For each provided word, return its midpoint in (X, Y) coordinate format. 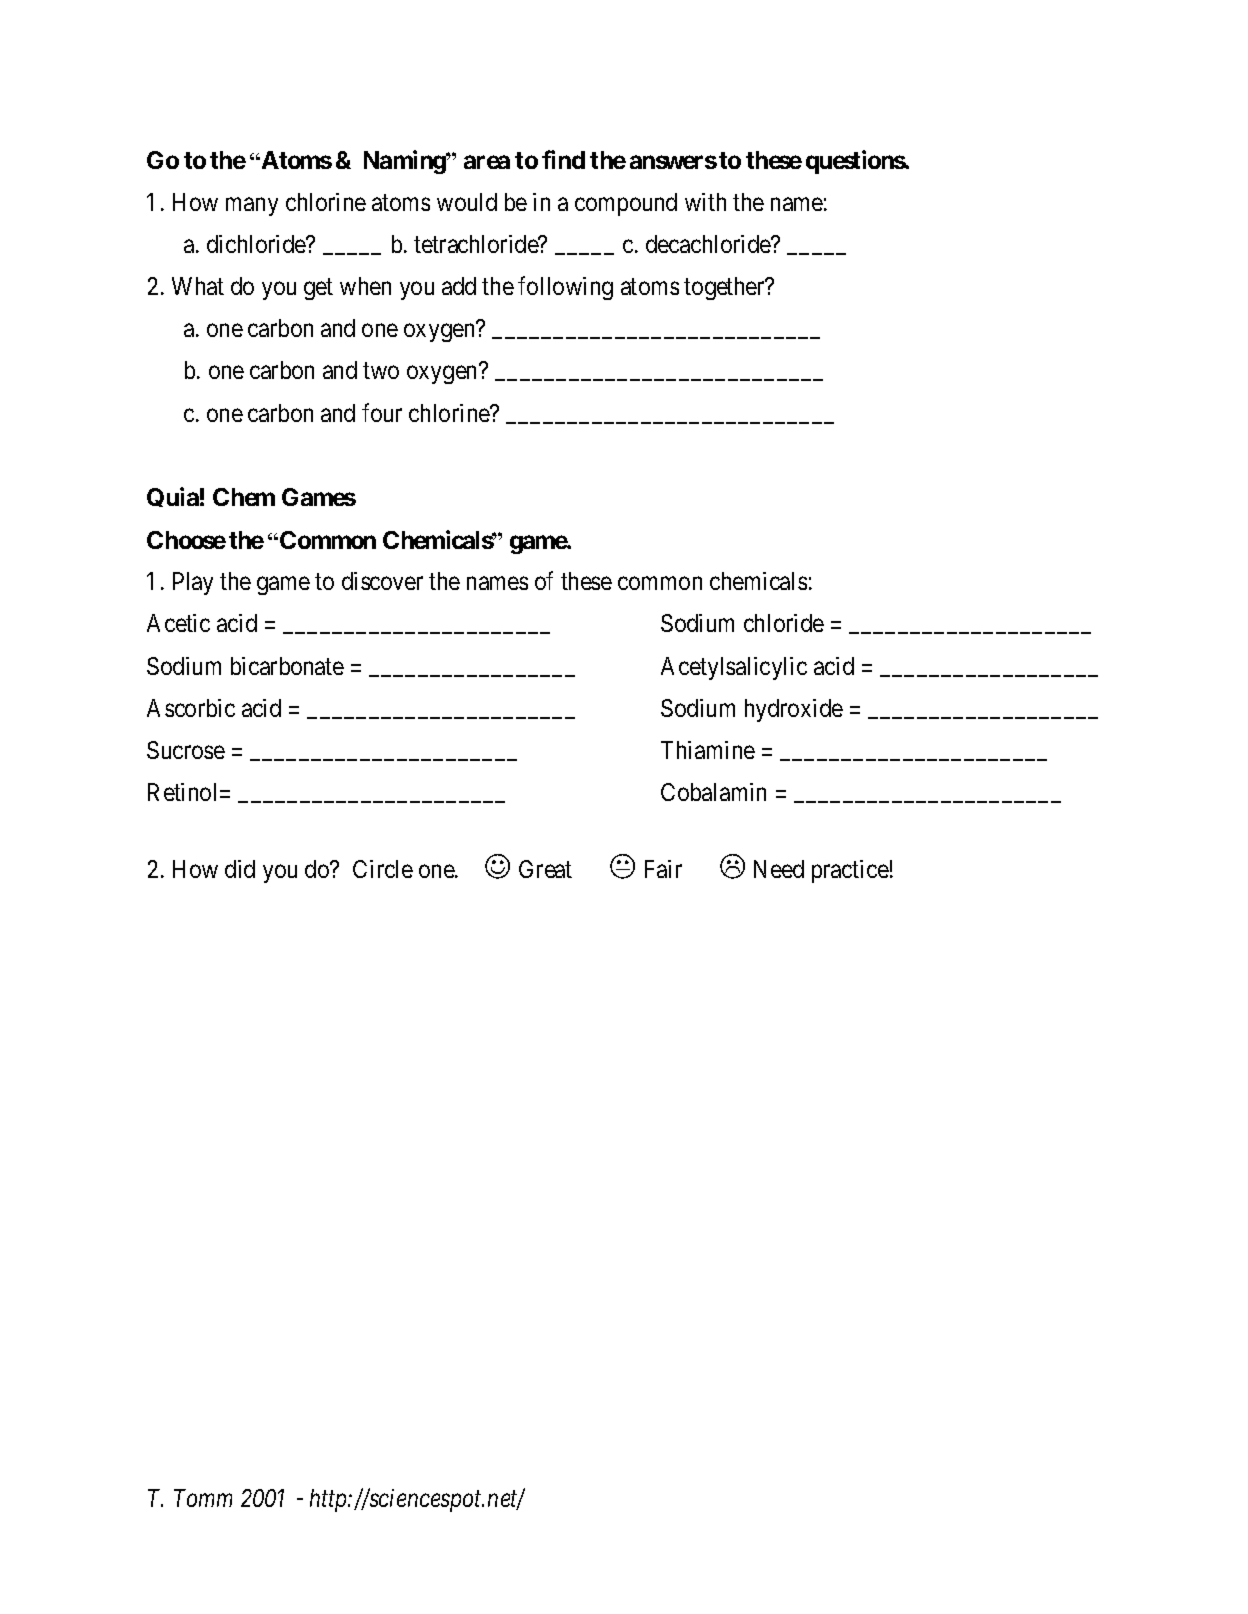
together (725, 288)
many (252, 206)
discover (382, 581)
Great (545, 869)
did (240, 869)
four (382, 412)
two (381, 371)
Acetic (178, 623)
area (487, 162)
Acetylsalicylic (734, 668)
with (705, 202)
